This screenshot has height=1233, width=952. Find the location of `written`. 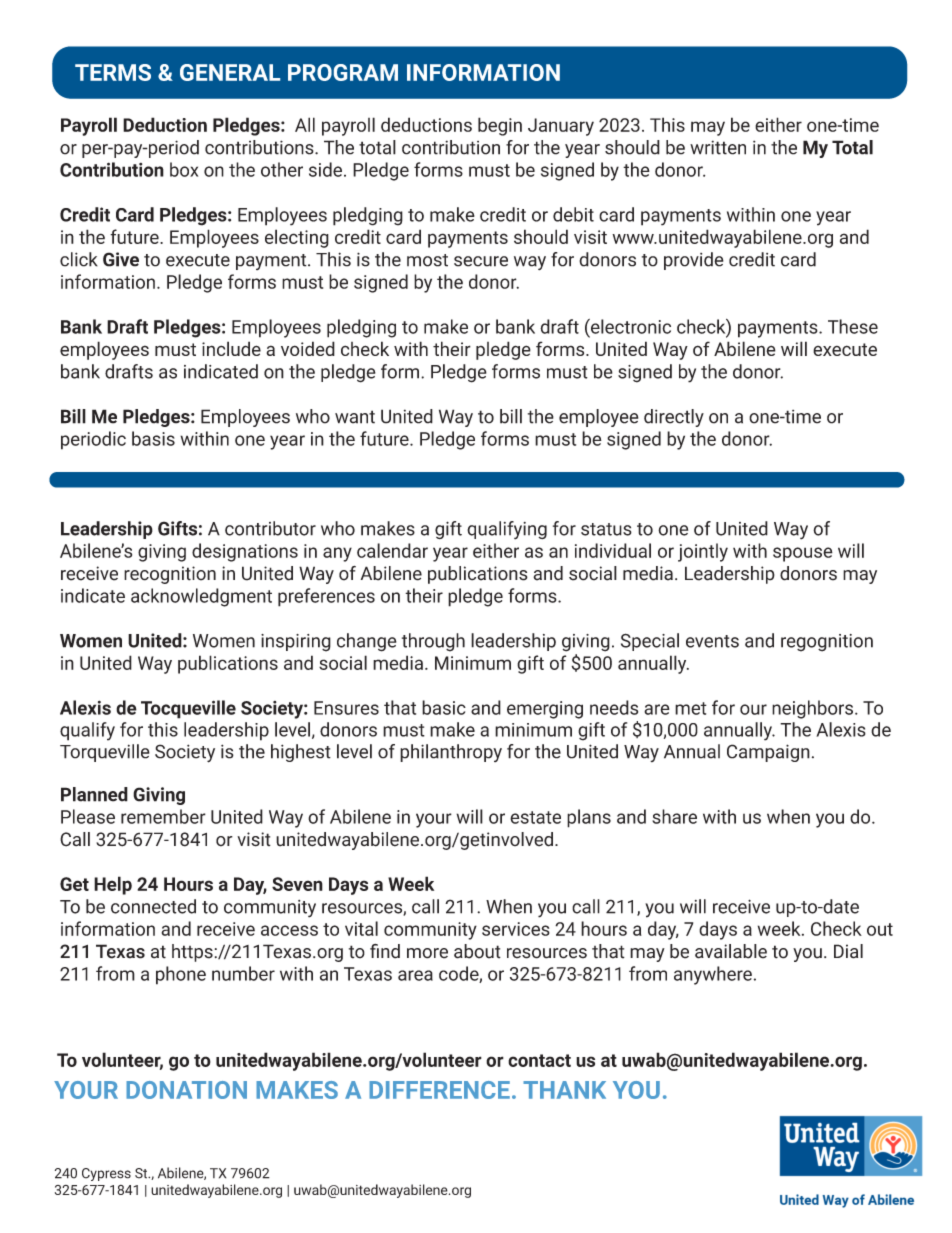

written is located at coordinates (718, 147).
